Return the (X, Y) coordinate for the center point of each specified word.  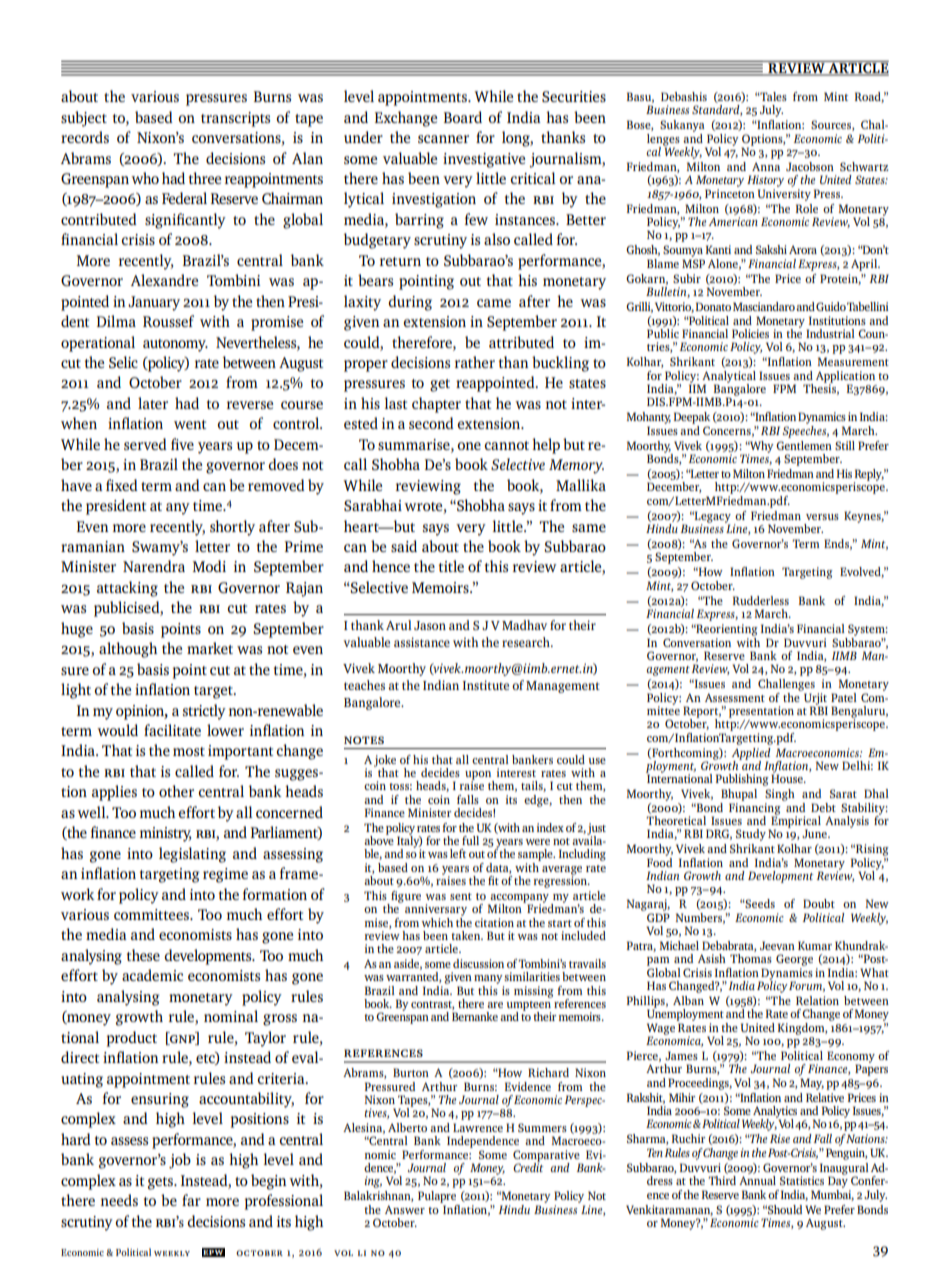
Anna (766, 166)
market (210, 648)
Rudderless (761, 600)
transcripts (235, 119)
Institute (486, 685)
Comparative (547, 1157)
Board (463, 117)
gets (161, 1183)
